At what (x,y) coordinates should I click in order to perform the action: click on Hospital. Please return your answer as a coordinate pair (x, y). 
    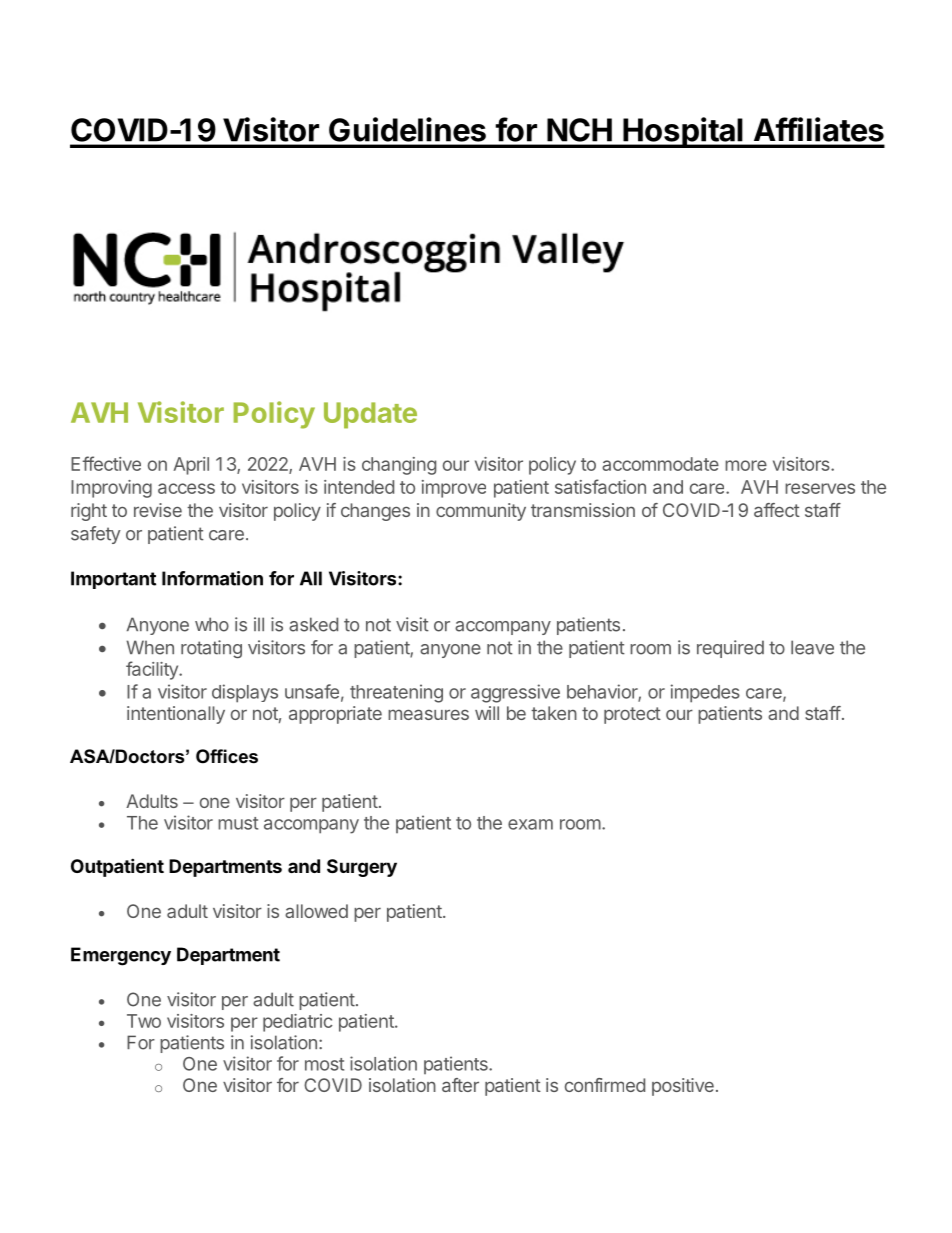
    Looking at the image, I should click on (683, 132).
